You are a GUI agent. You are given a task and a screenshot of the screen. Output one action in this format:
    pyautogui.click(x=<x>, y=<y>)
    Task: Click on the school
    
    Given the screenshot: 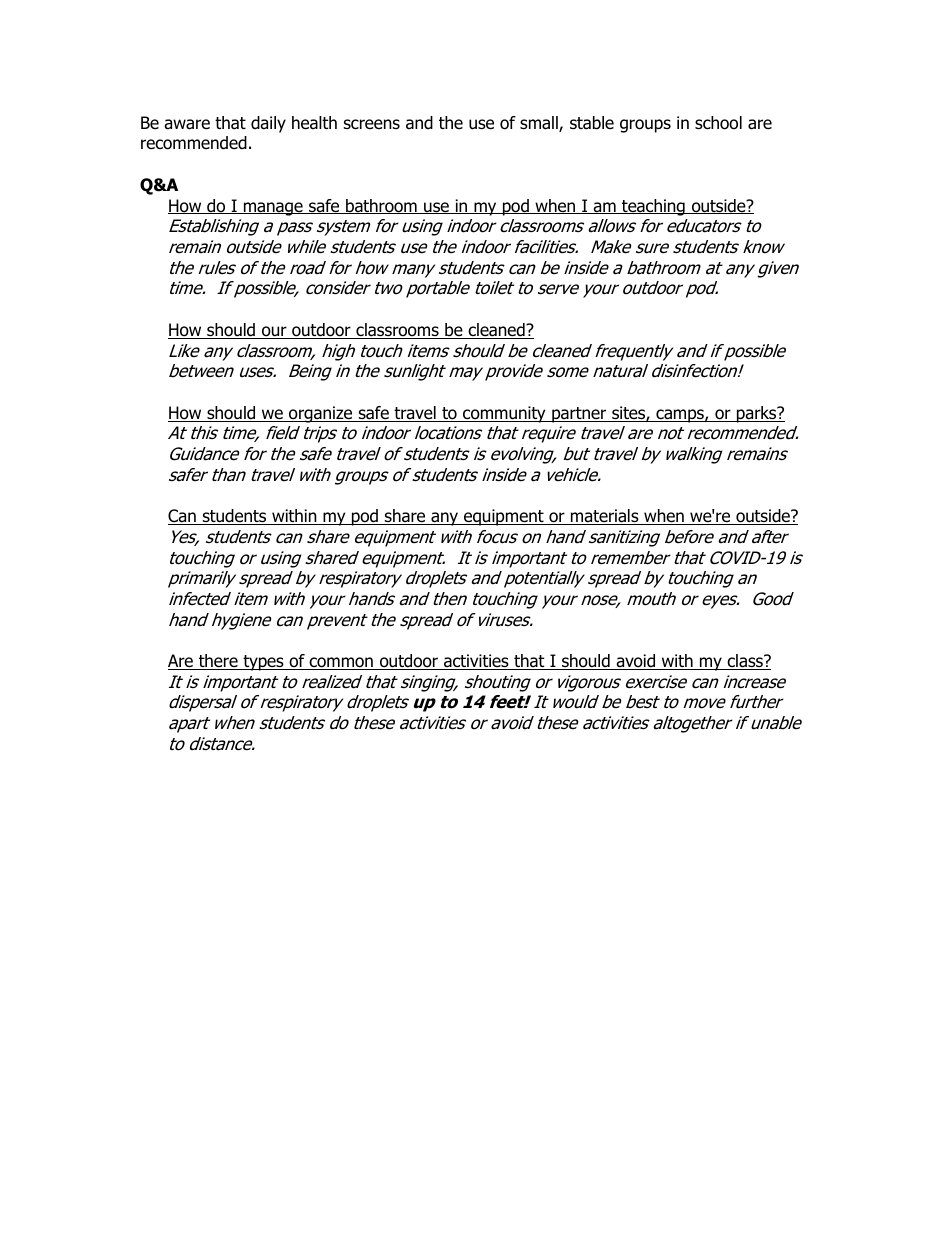 What is the action you would take?
    pyautogui.click(x=718, y=123)
